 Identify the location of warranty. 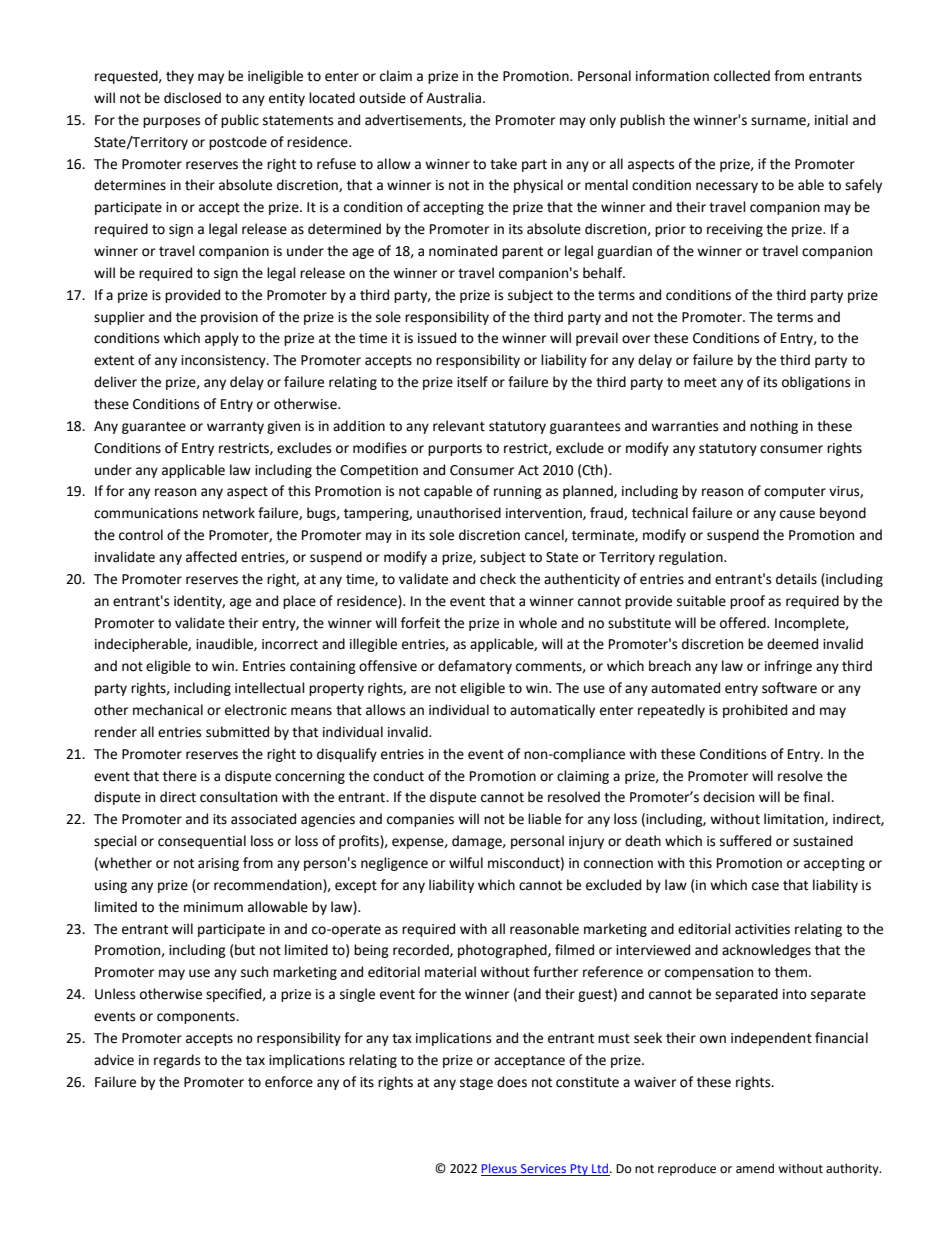
(235, 428).
